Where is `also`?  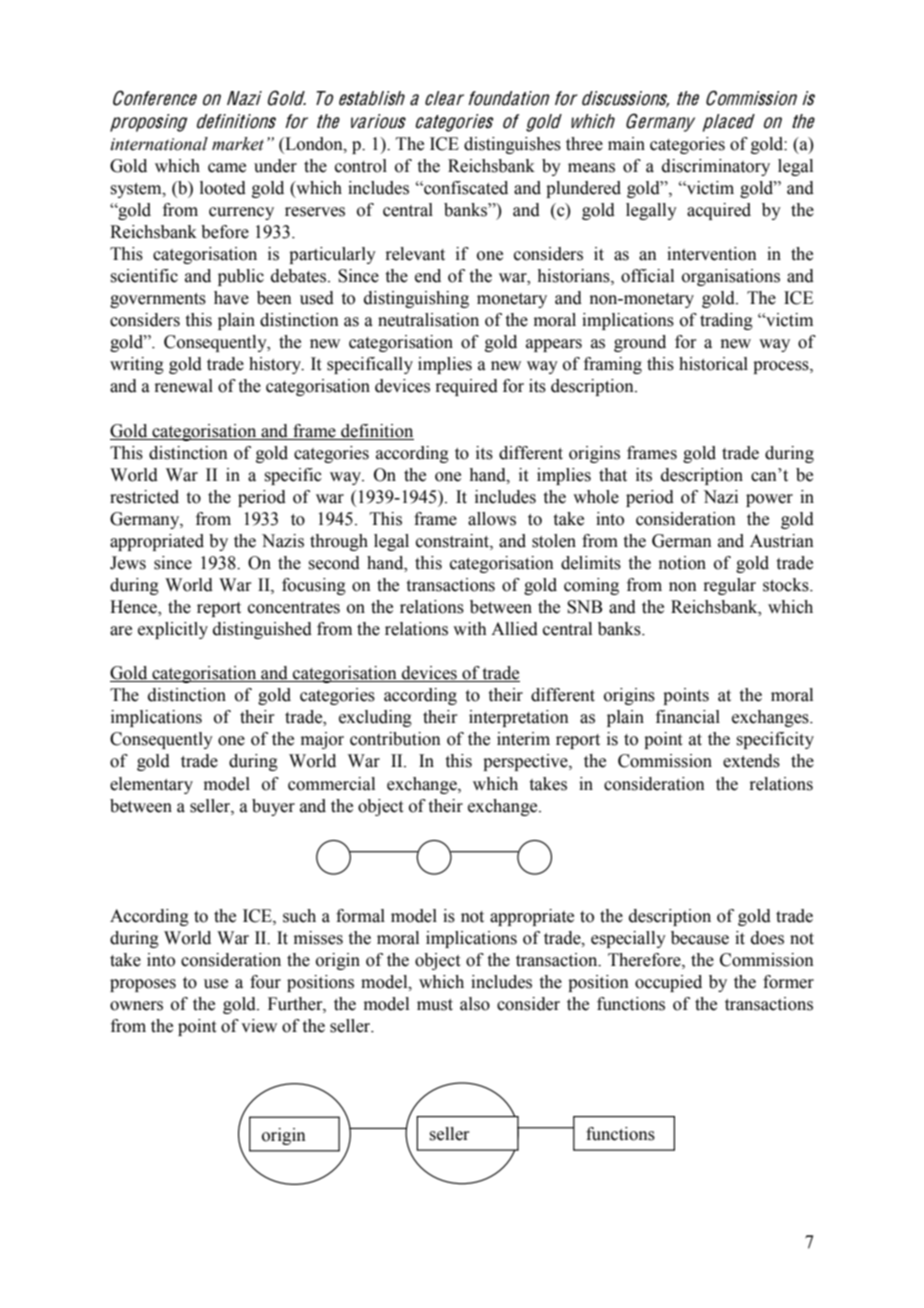
also is located at coordinates (475, 1004).
